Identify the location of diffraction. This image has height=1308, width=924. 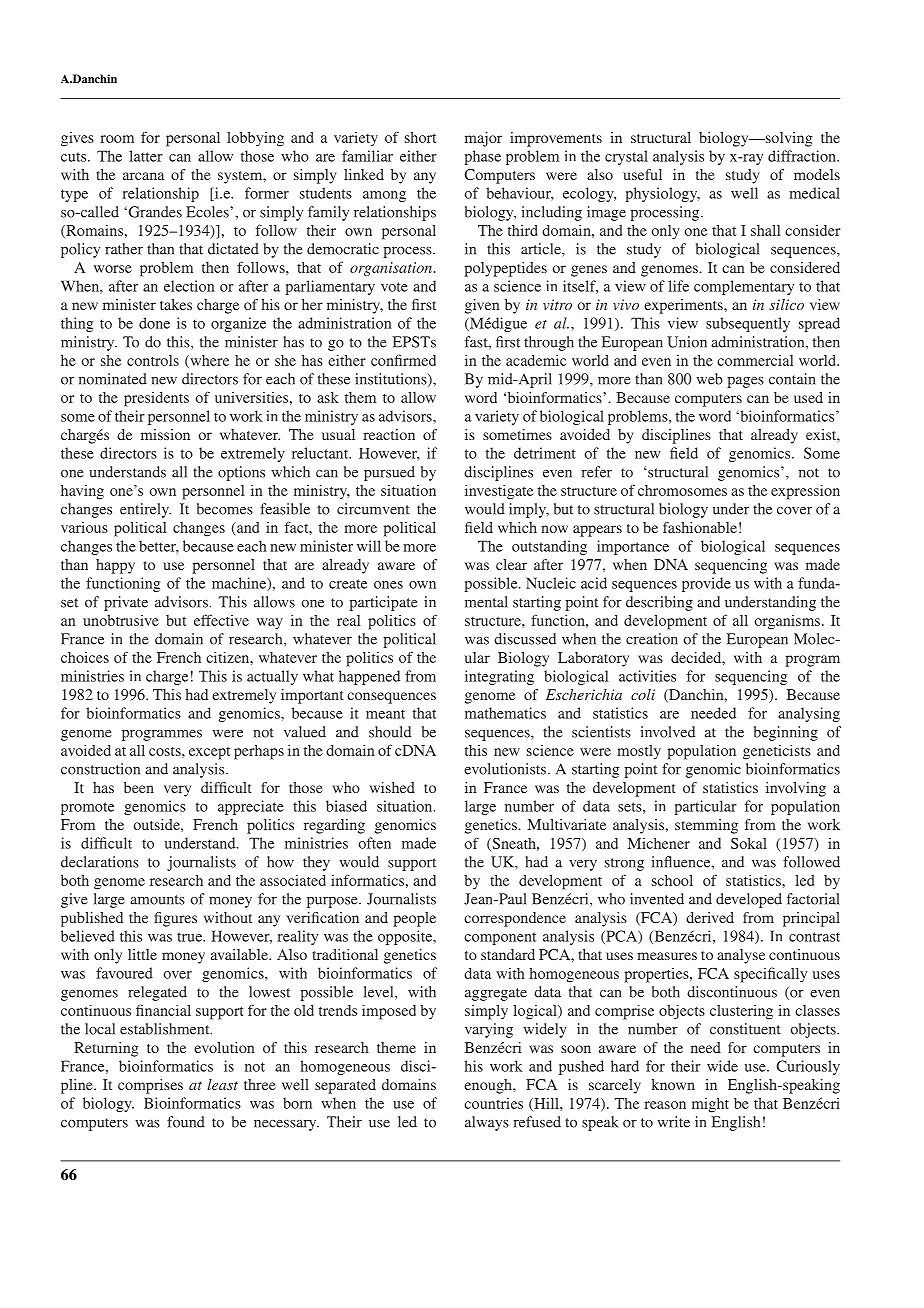
(803, 156).
